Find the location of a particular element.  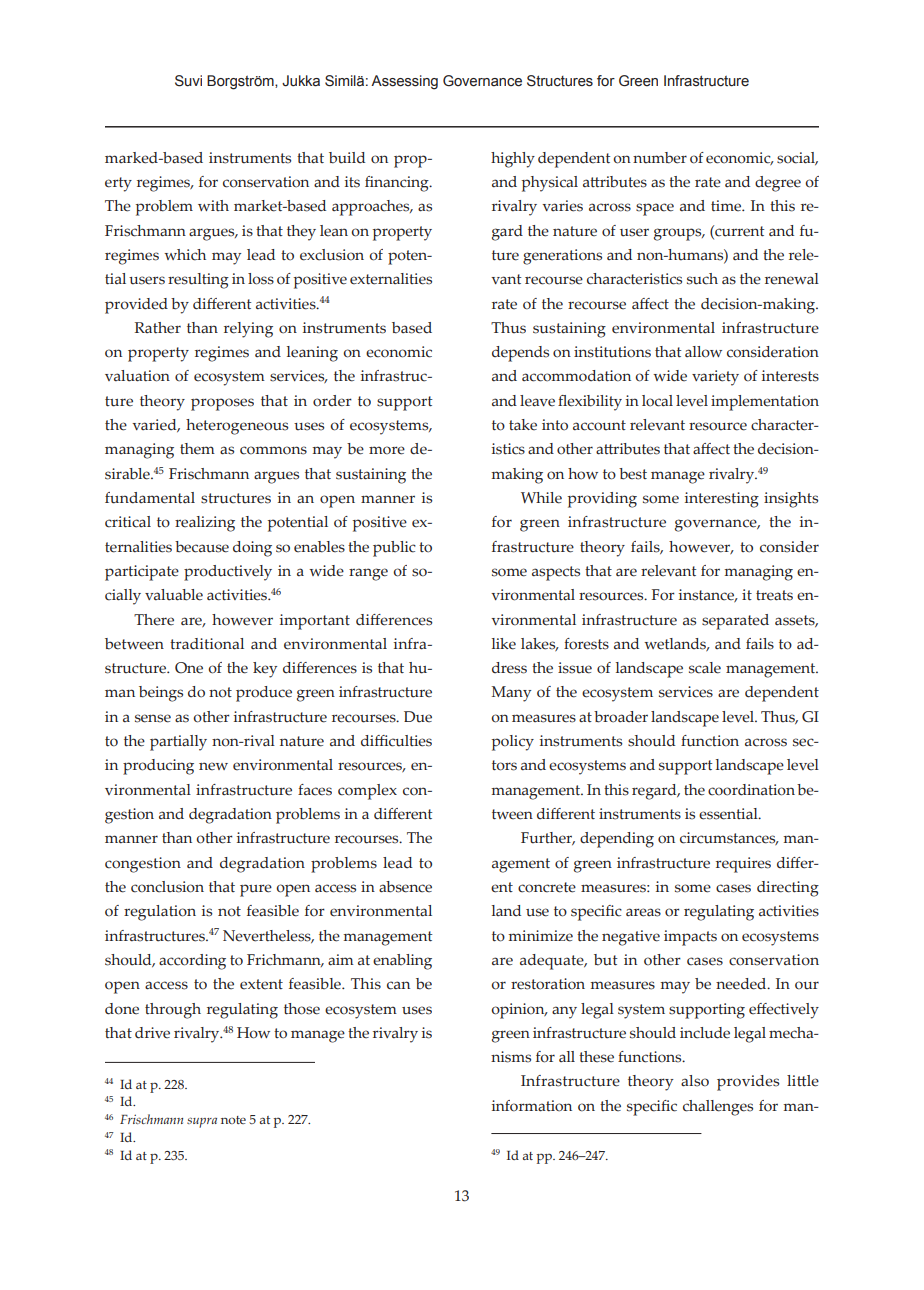

depends is located at coordinates (520, 354).
